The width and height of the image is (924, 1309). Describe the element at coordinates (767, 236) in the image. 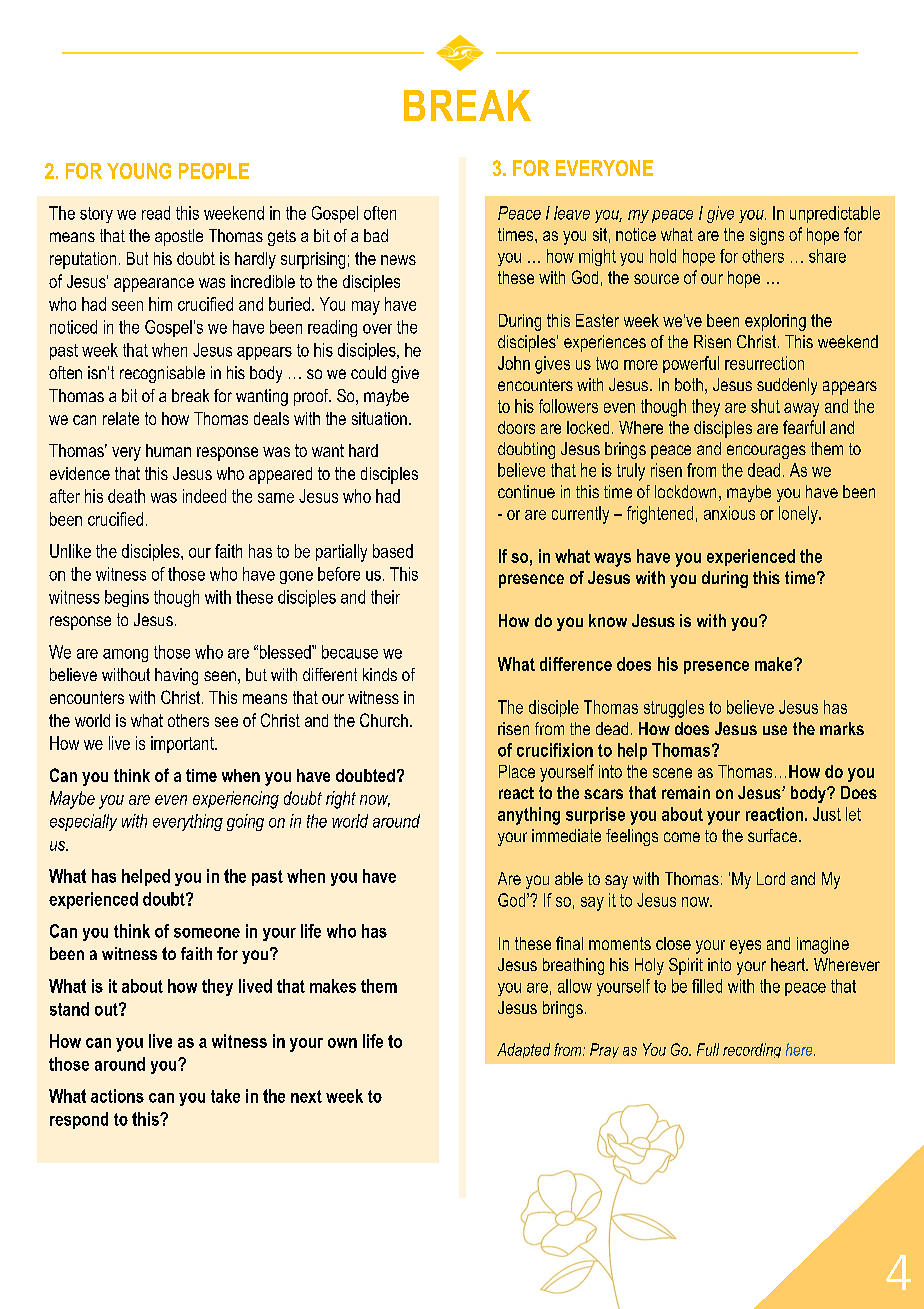

I see `signs` at that location.
